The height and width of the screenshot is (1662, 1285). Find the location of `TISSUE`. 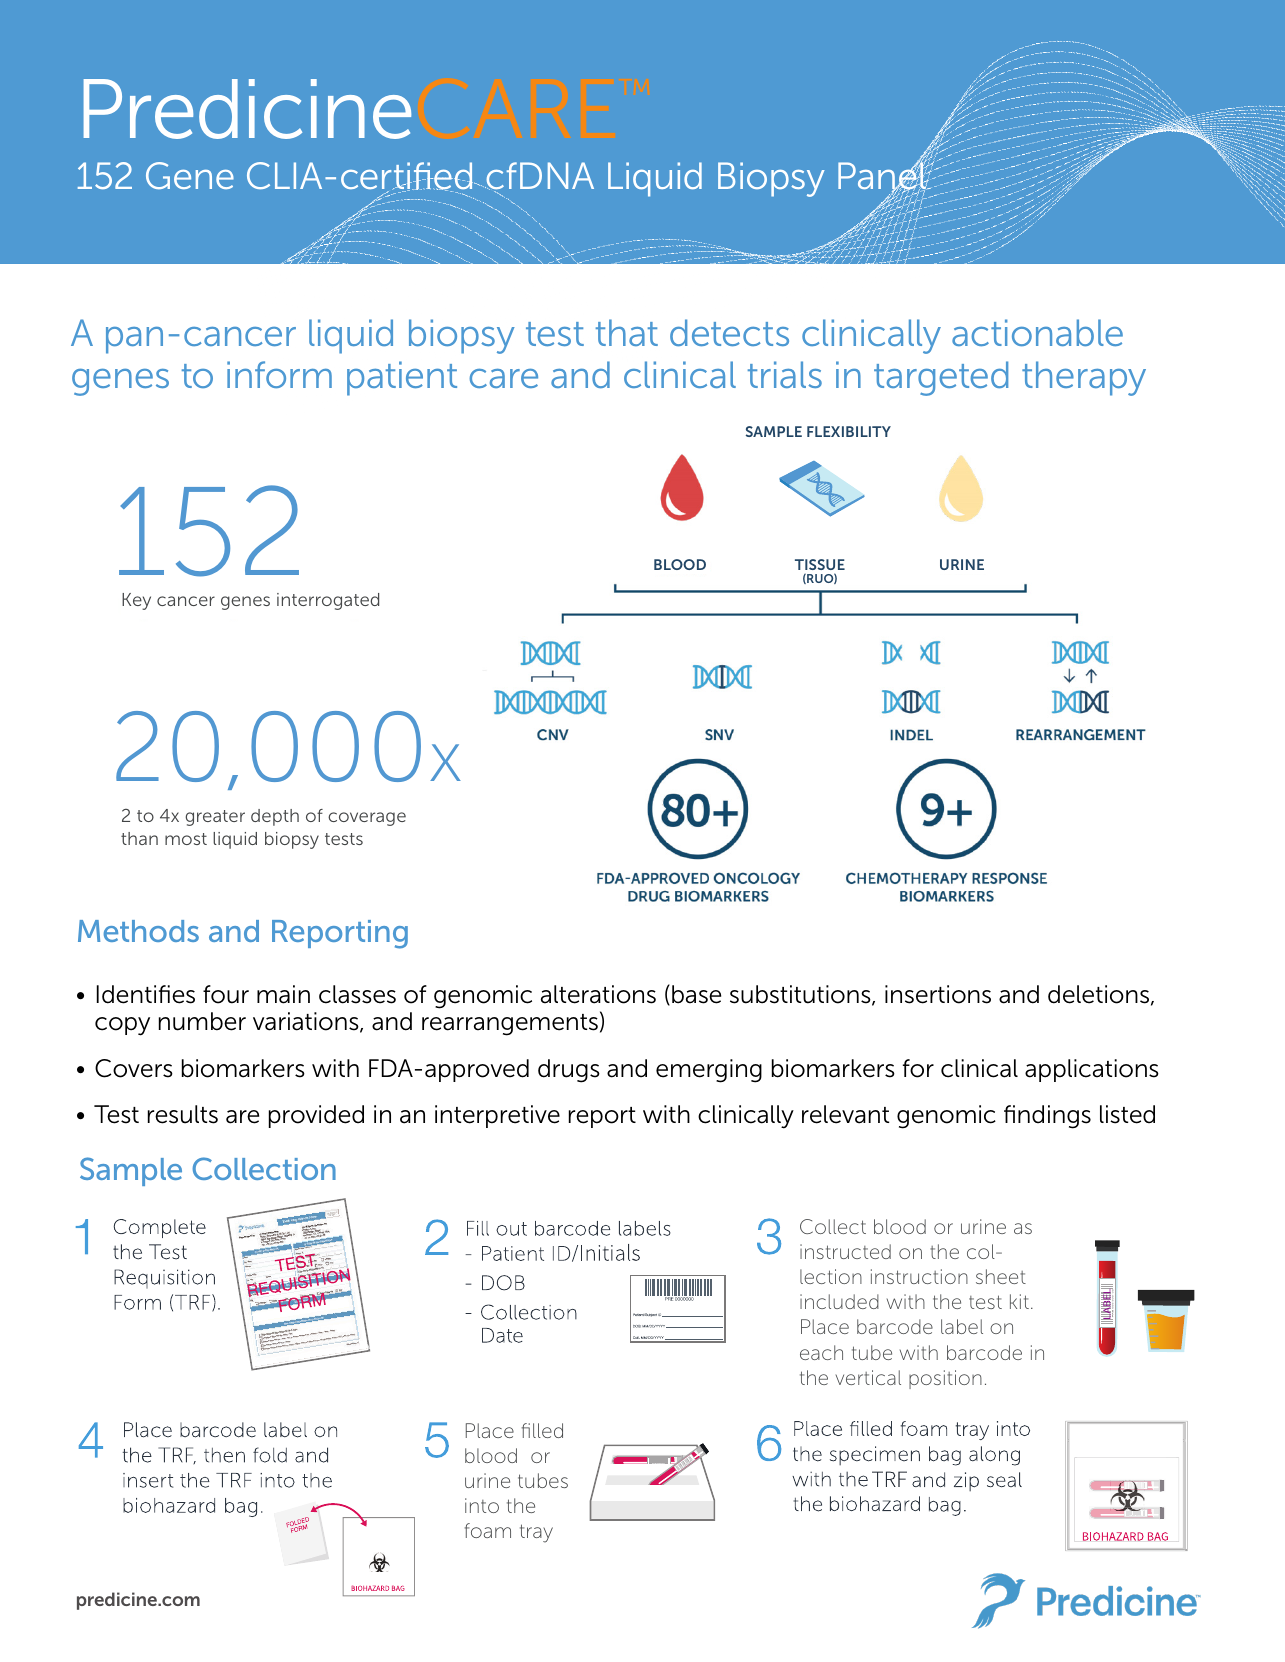

TISSUE is located at coordinates (820, 564).
